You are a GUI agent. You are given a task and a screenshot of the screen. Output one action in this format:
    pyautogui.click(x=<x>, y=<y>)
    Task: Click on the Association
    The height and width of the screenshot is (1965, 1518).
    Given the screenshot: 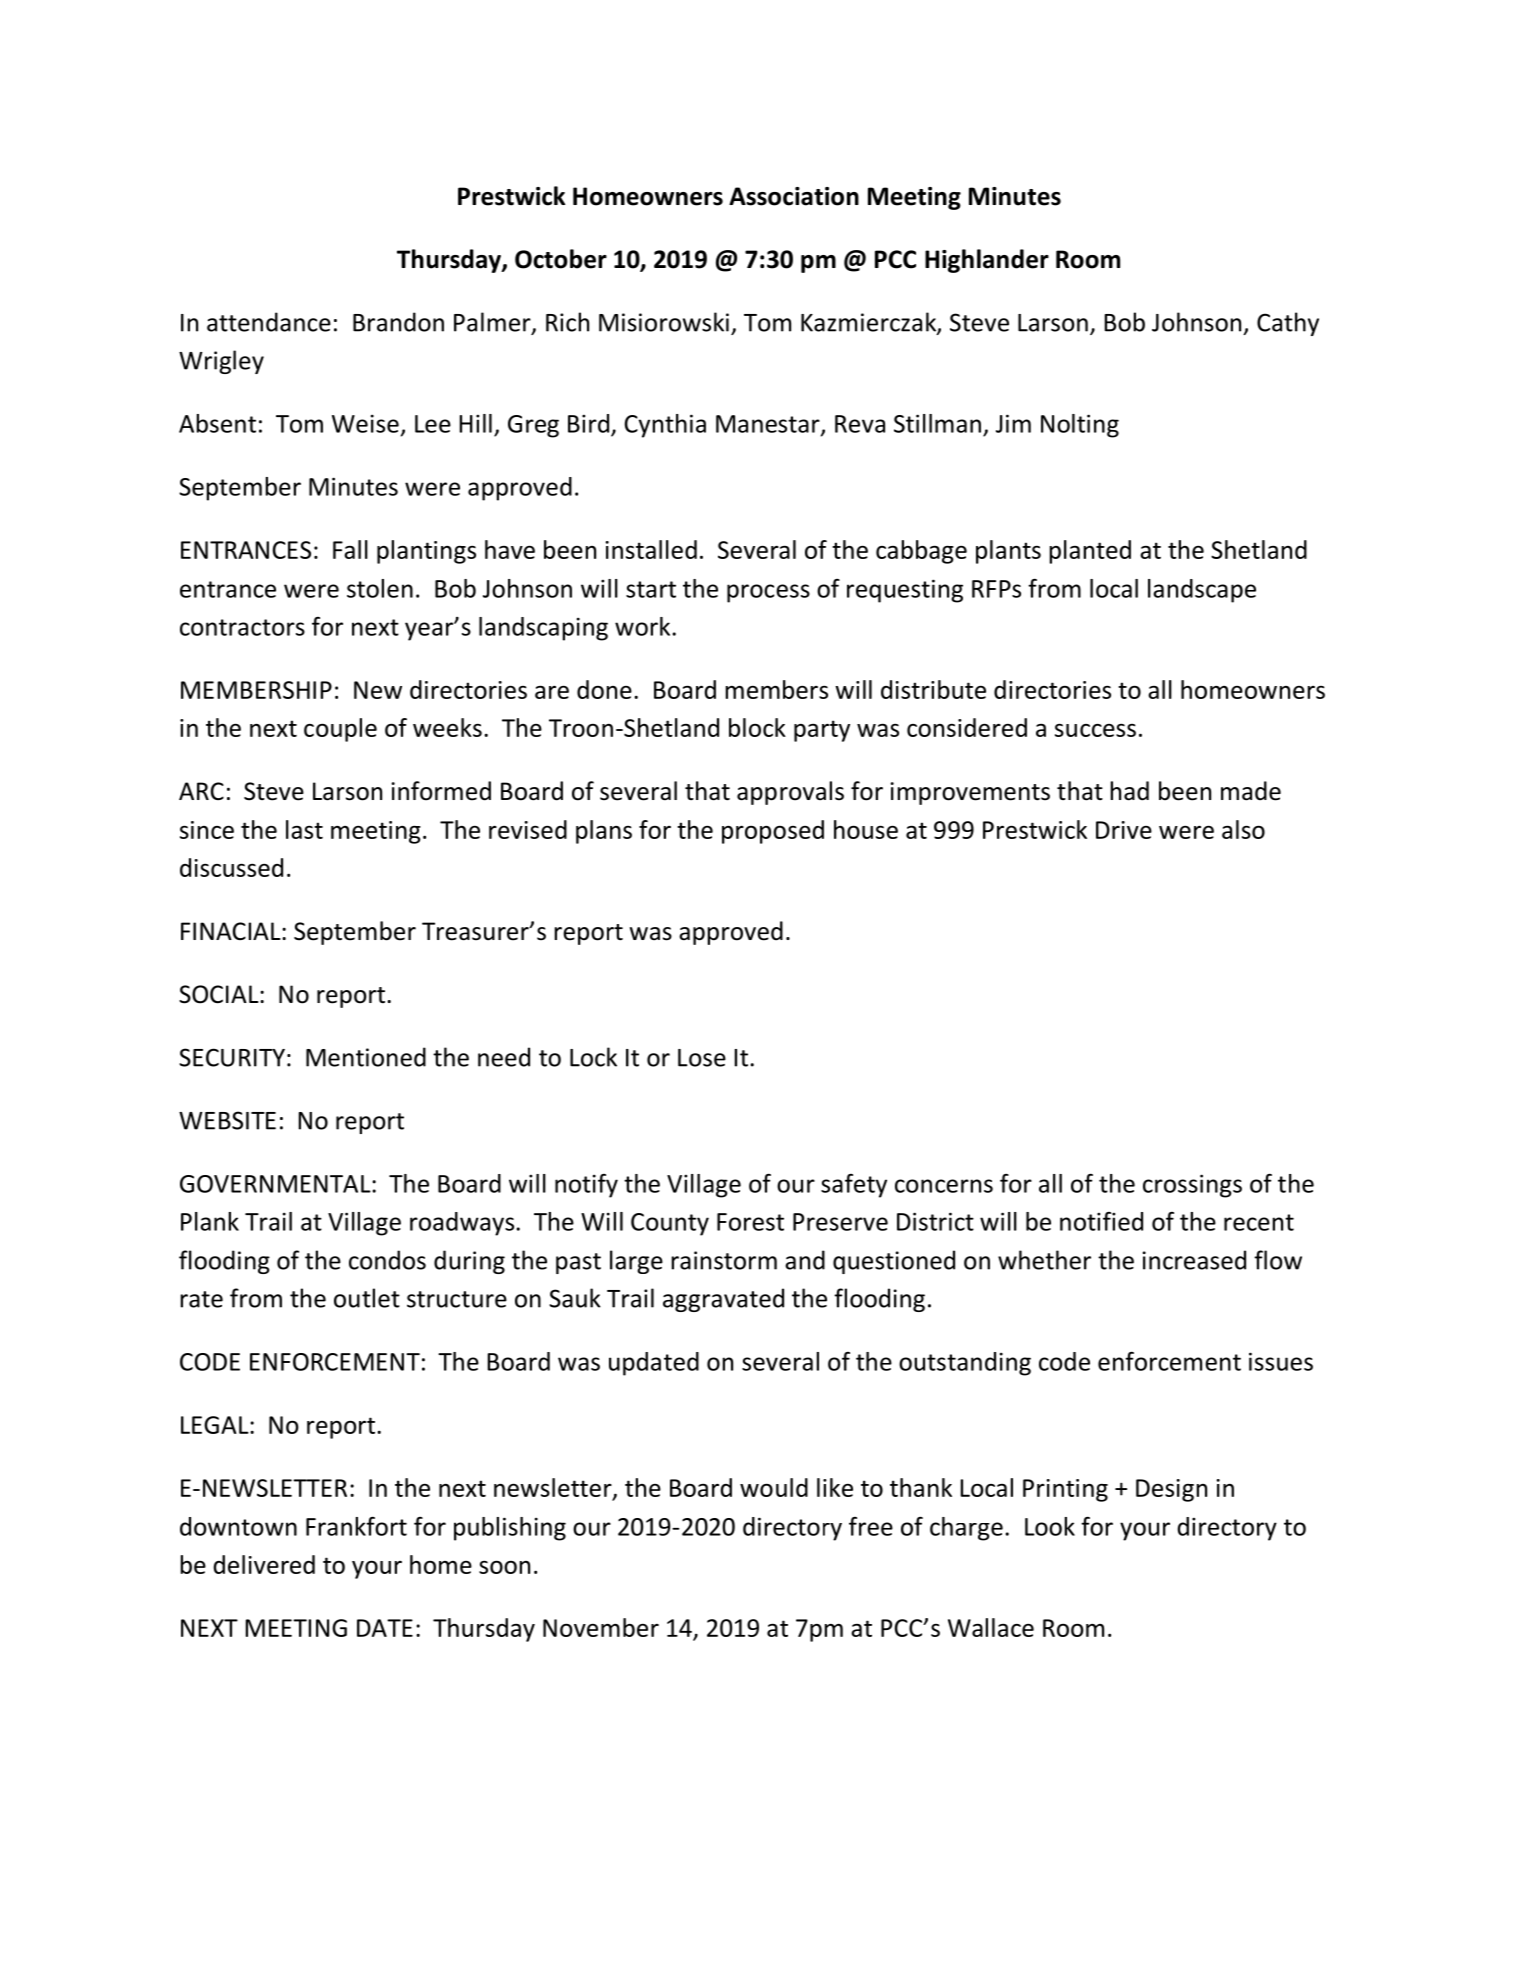 What is the action you would take?
    pyautogui.click(x=794, y=196)
